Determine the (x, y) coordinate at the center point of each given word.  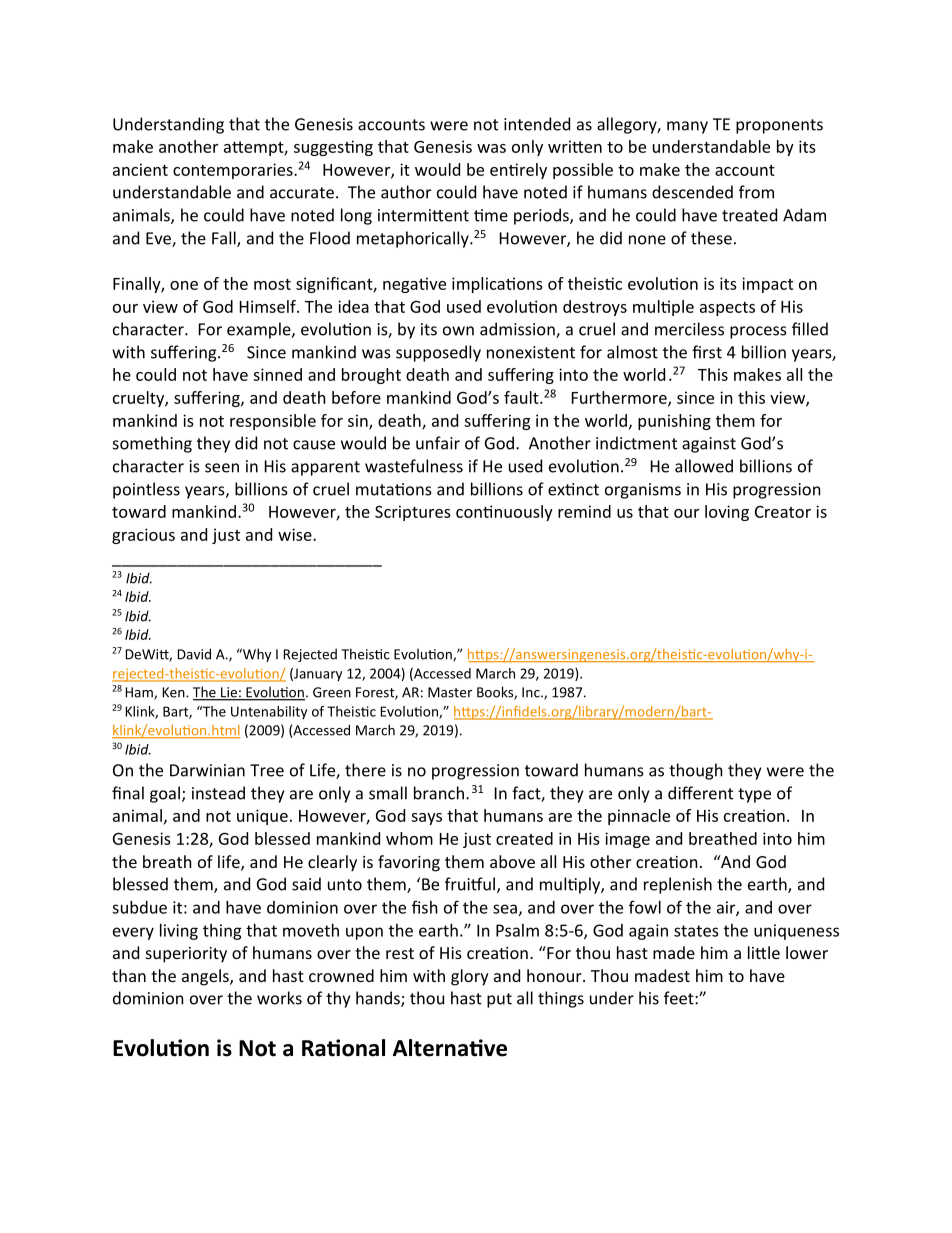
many (687, 127)
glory (470, 977)
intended (537, 124)
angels (206, 977)
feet (680, 998)
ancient (140, 169)
